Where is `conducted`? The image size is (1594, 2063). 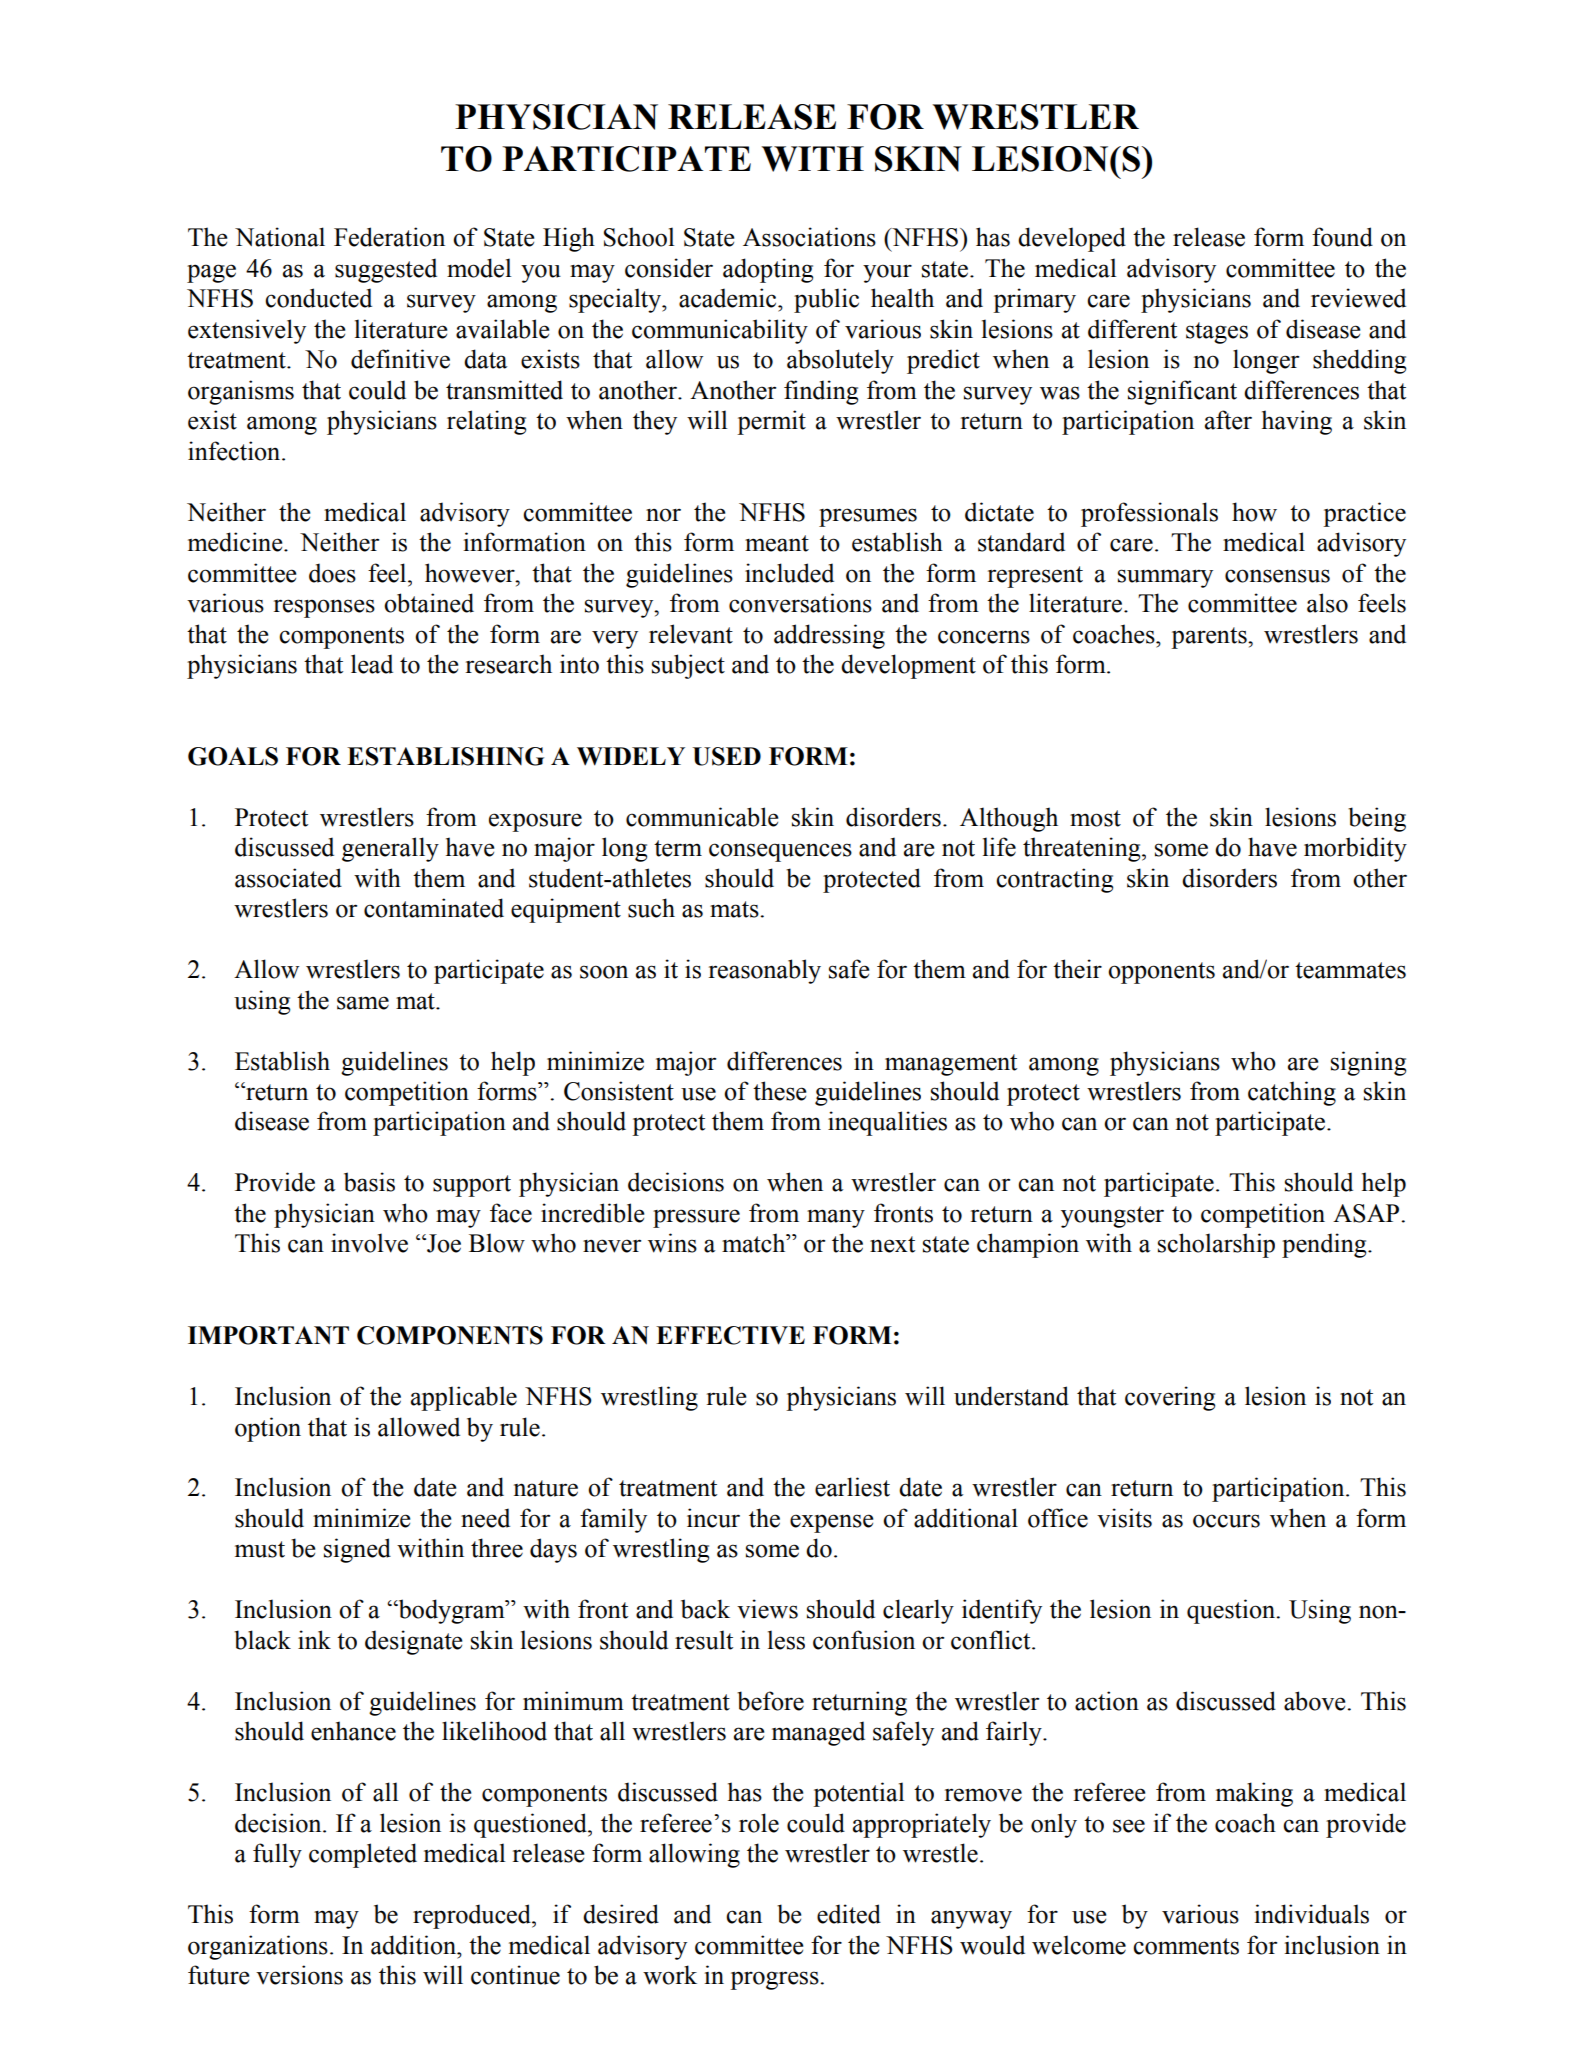
conducted is located at coordinates (318, 298).
